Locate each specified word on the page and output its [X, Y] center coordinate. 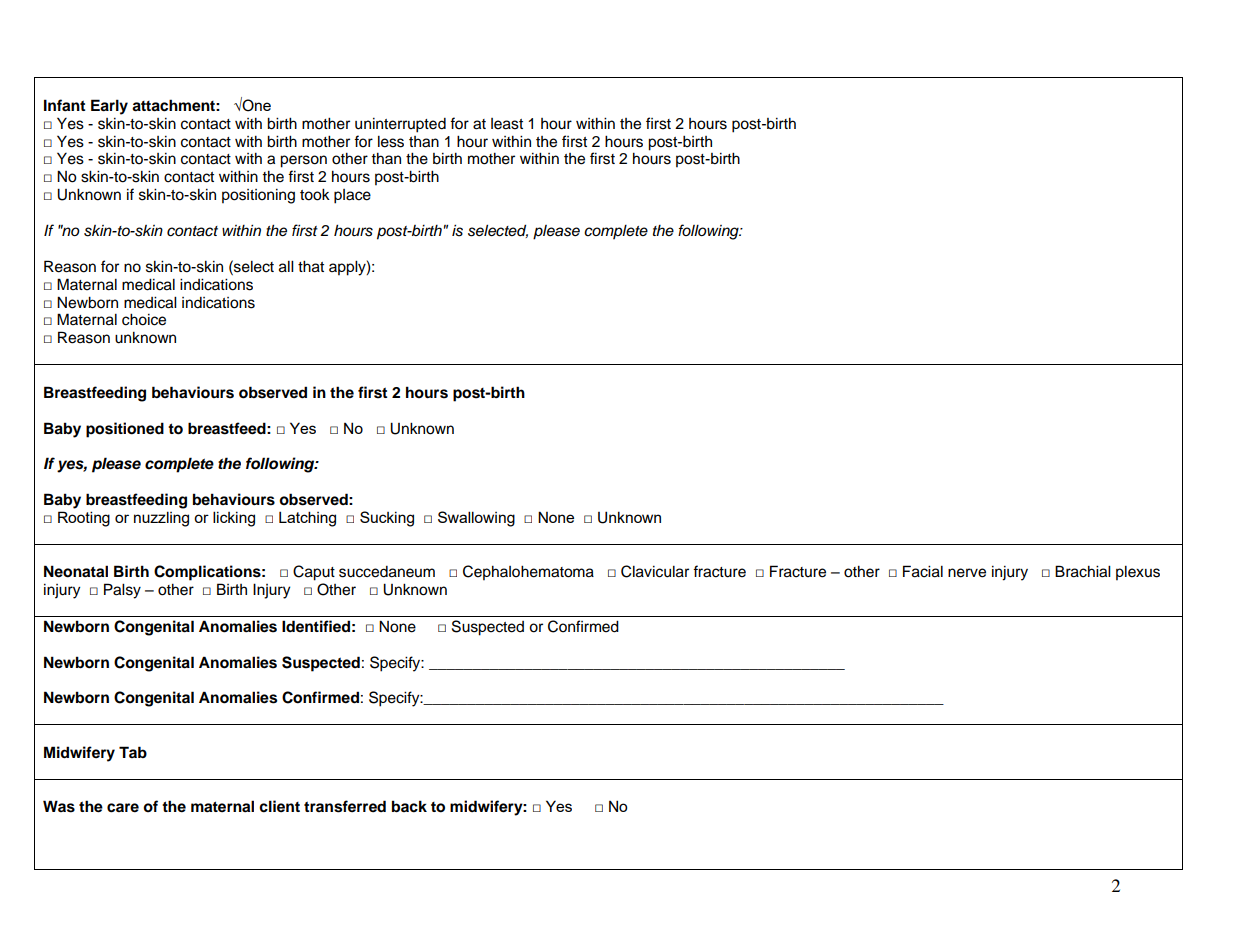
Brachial [1083, 571]
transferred [345, 806]
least [507, 124]
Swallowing [476, 519]
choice [144, 319]
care [123, 808]
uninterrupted [400, 125]
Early [109, 107]
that [311, 266]
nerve [967, 573]
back [409, 806]
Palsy [122, 591]
